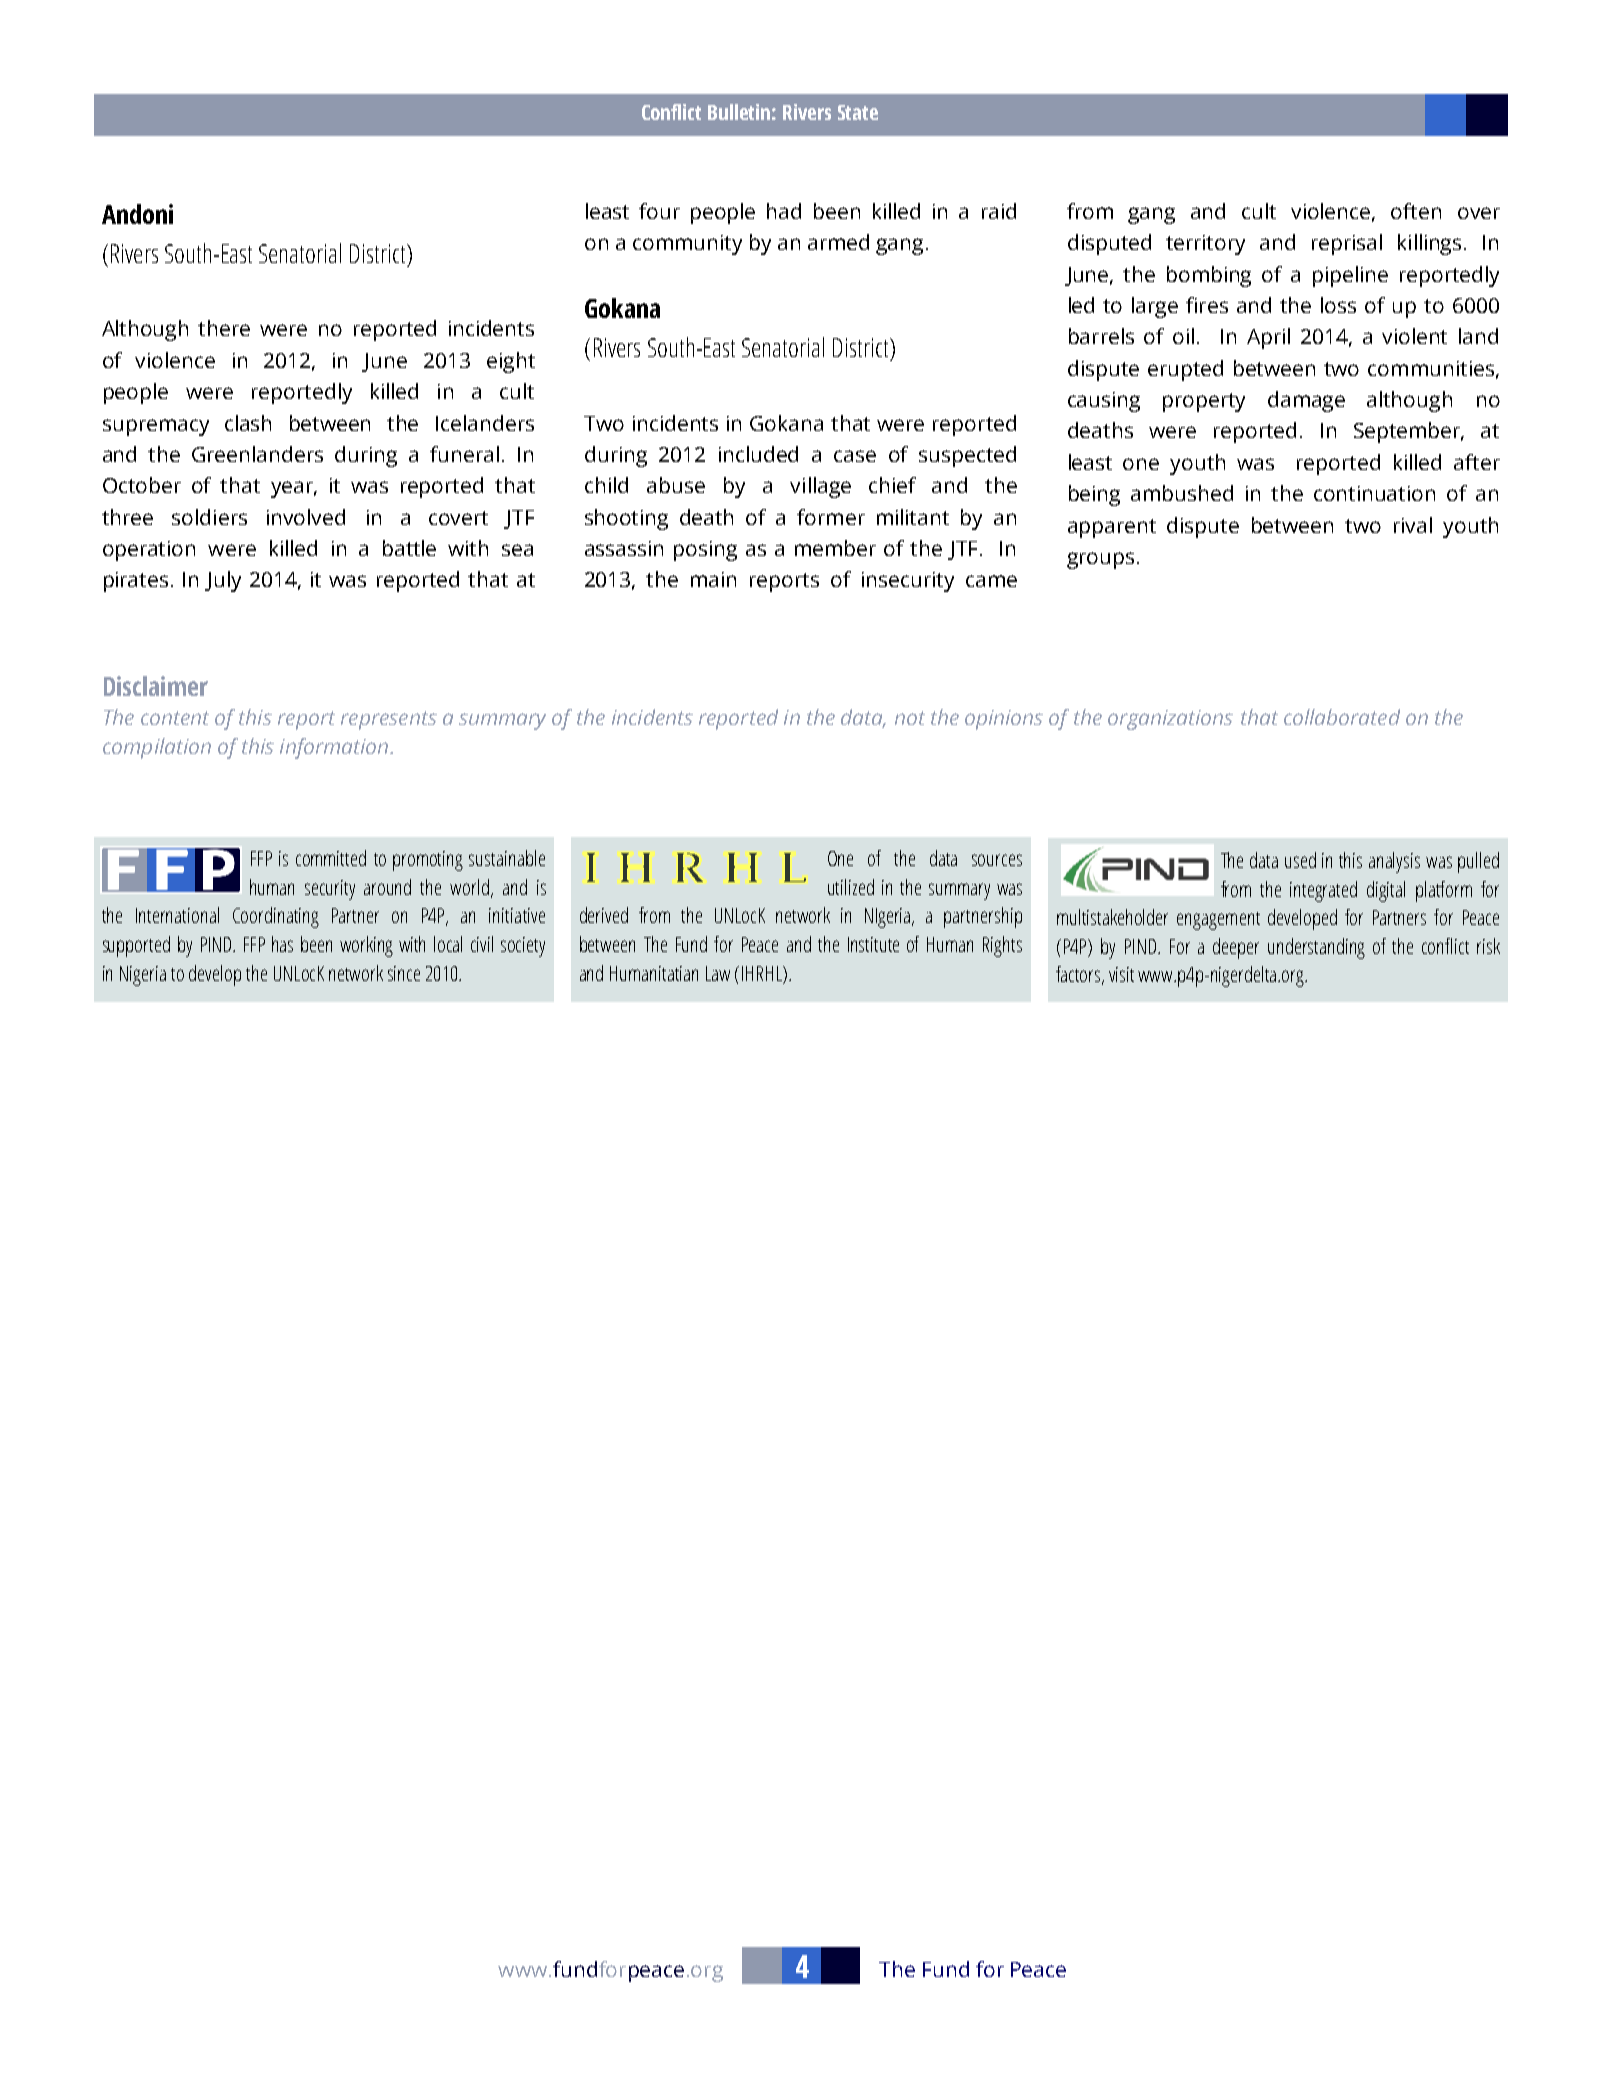 Image resolution: width=1602 pixels, height=2074 pixels. Describe the element at coordinates (713, 579) in the image. I see `main` at that location.
